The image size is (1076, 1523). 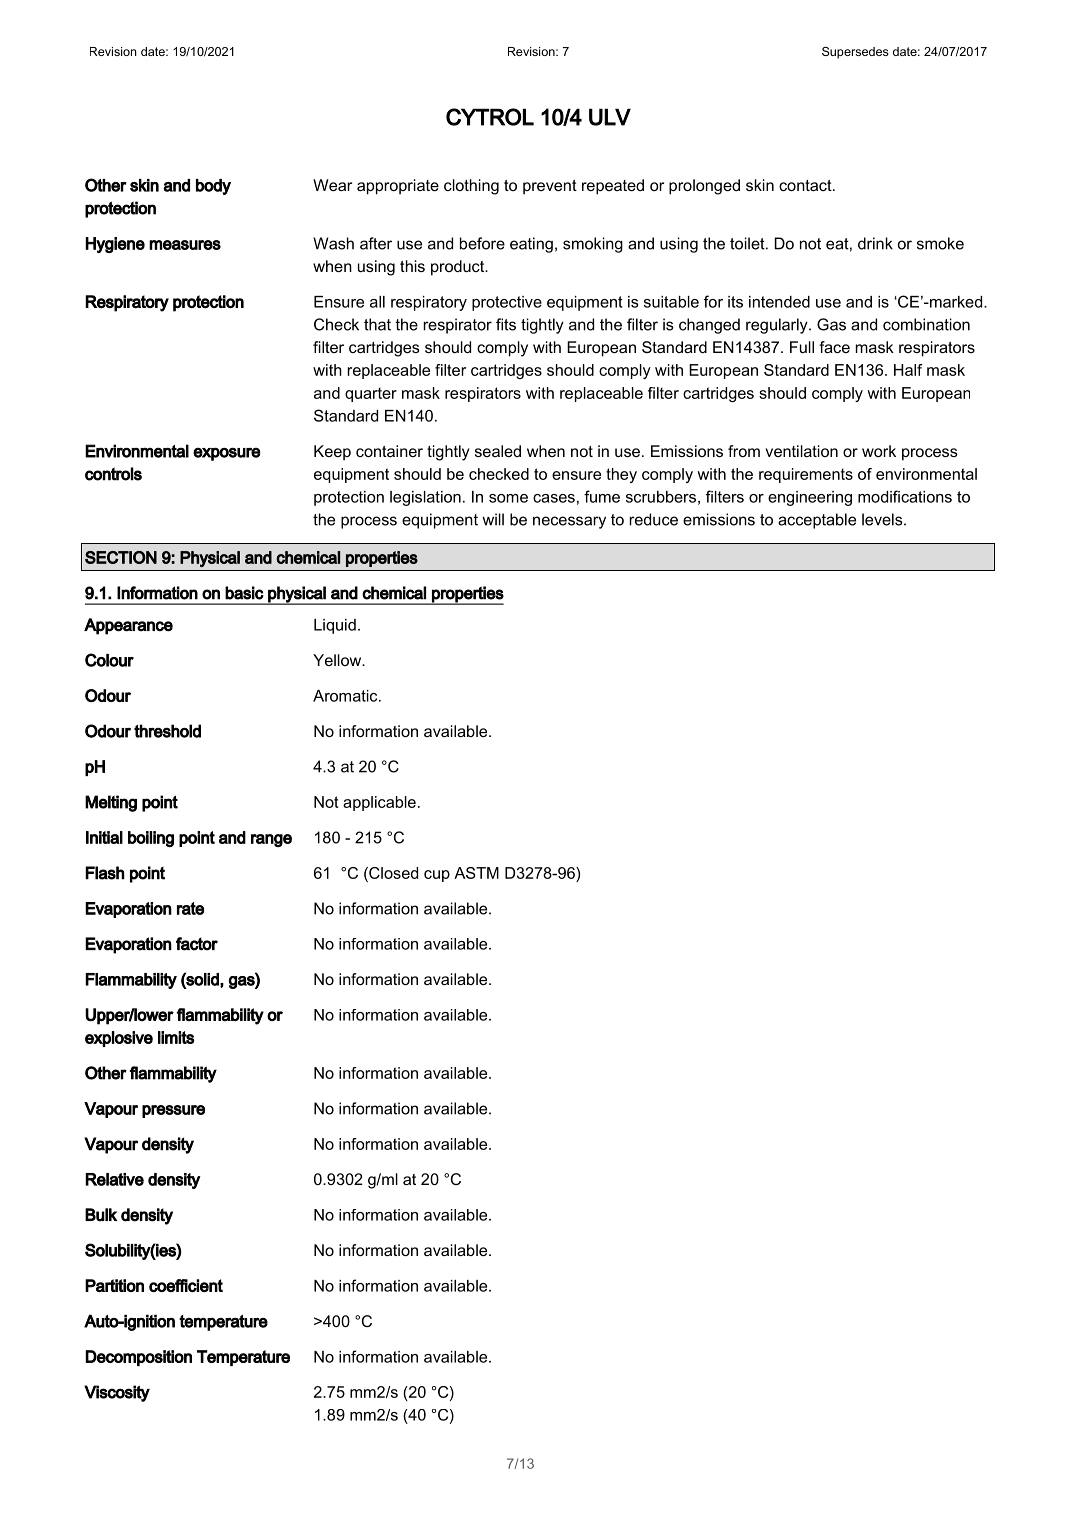 What do you see at coordinates (138, 1358) in the page?
I see `Decomposition` at bounding box center [138, 1358].
